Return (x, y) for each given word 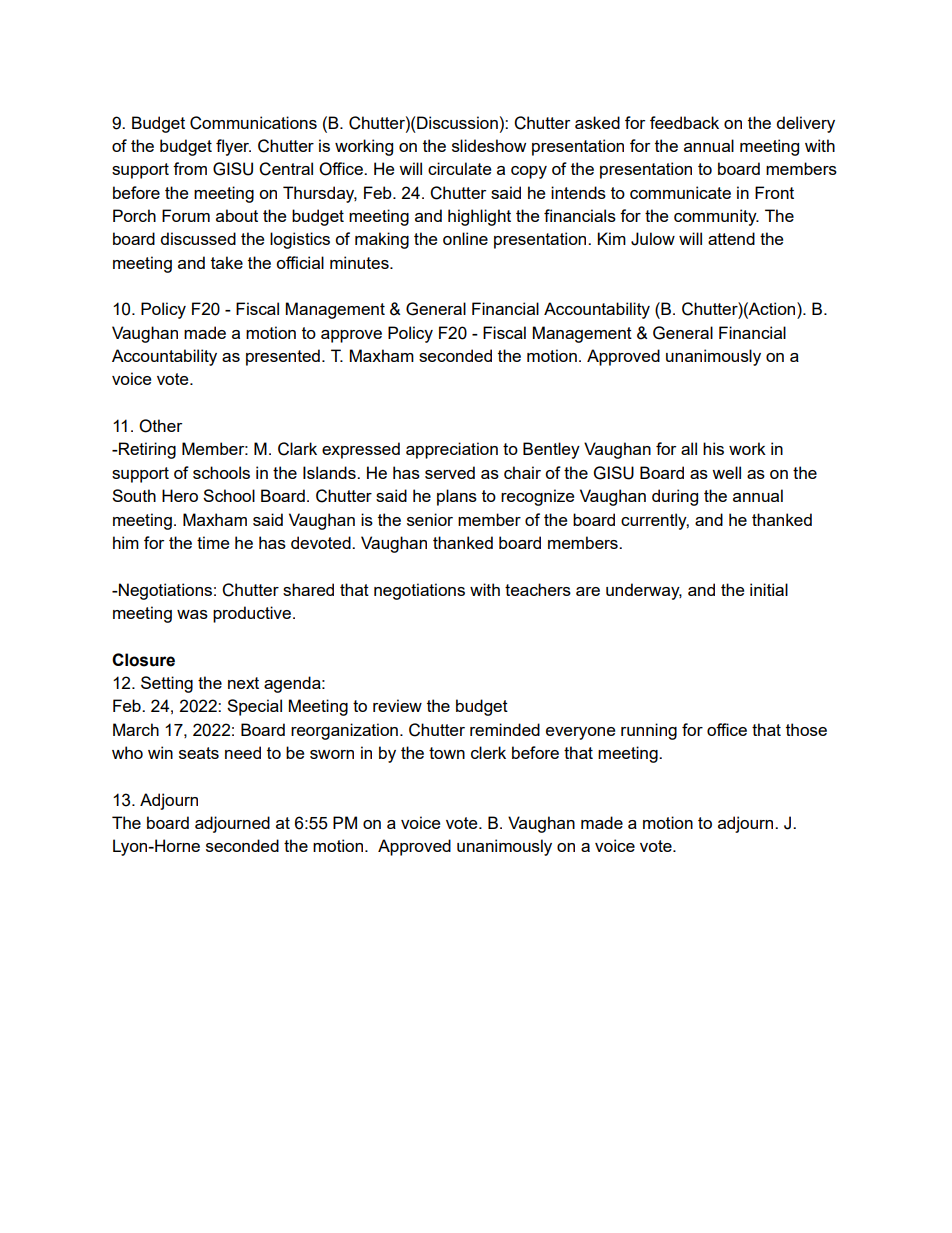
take (227, 262)
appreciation (452, 450)
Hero (180, 495)
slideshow (489, 145)
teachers (538, 589)
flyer (233, 147)
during (675, 497)
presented (283, 357)
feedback (684, 122)
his (713, 448)
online (465, 238)
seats (199, 753)
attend (731, 238)
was (192, 614)
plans (457, 497)
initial (769, 589)
